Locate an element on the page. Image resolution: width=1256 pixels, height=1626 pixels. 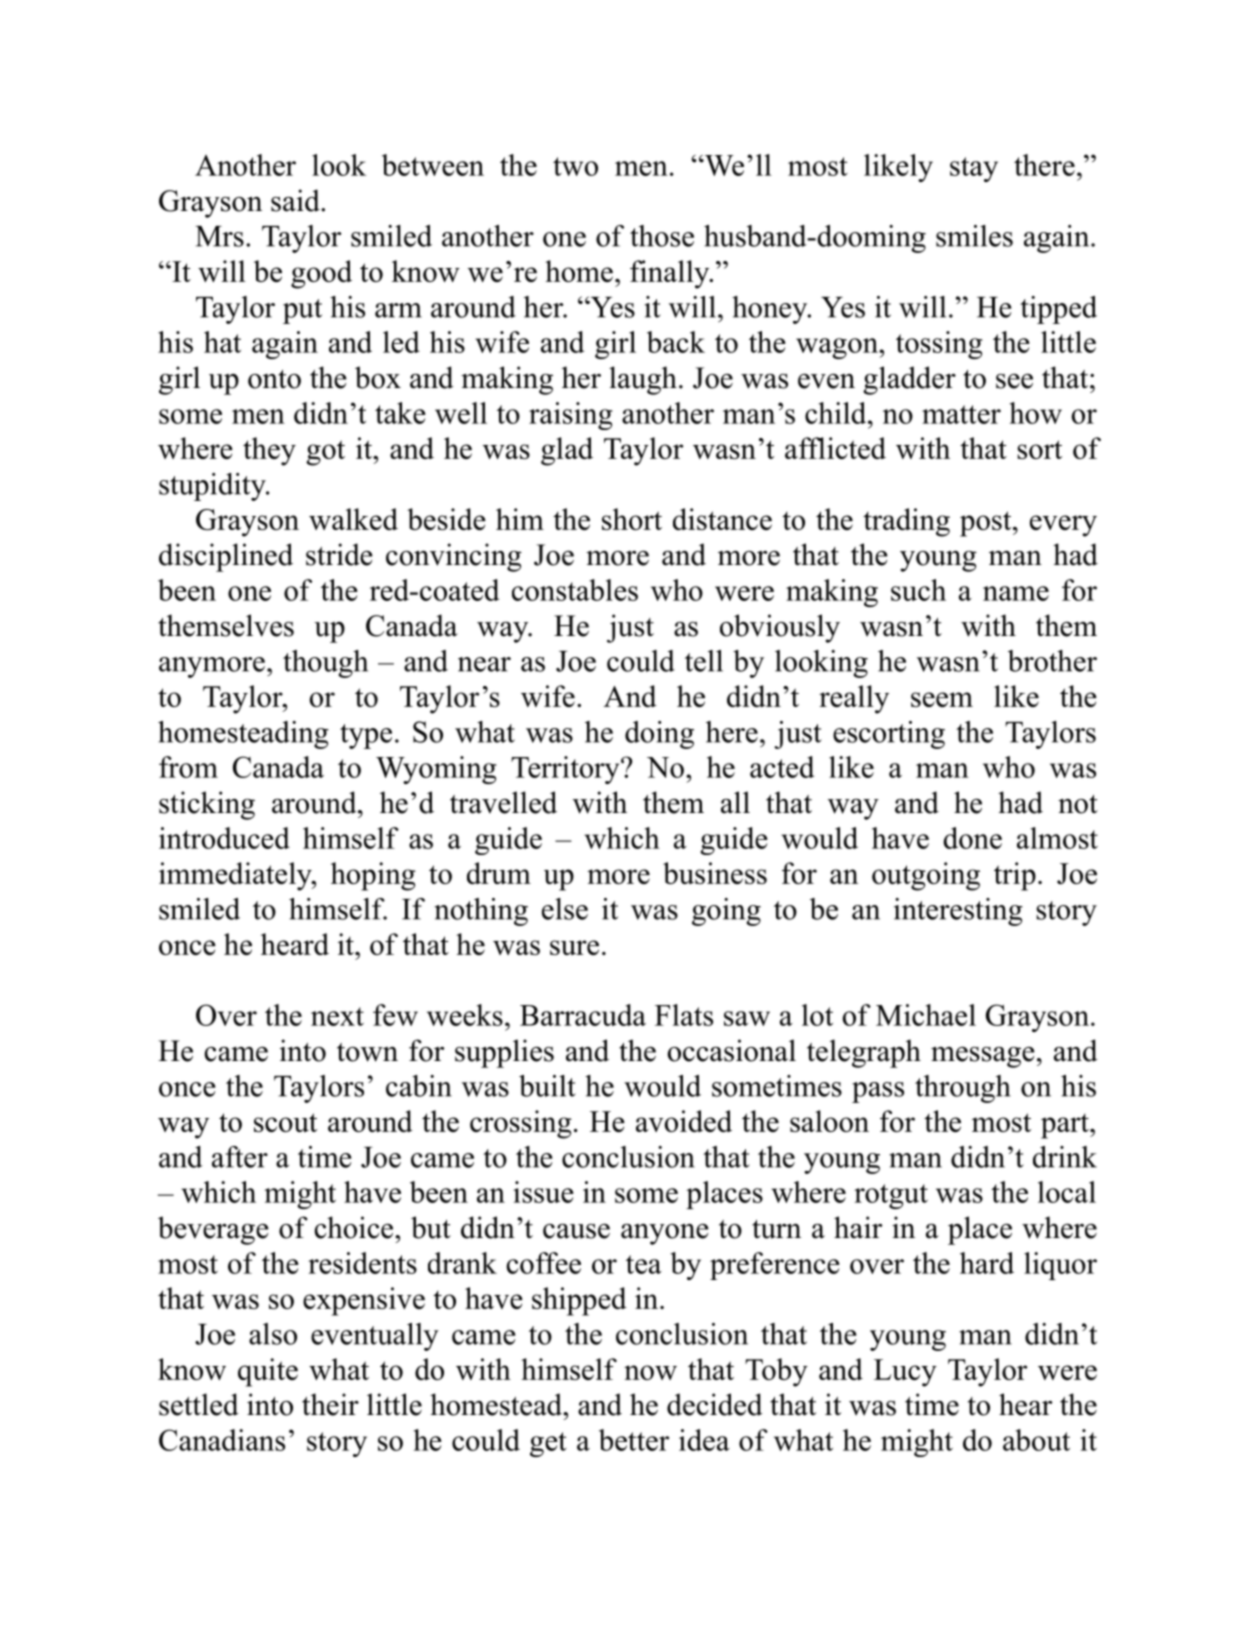
walked is located at coordinates (353, 519).
